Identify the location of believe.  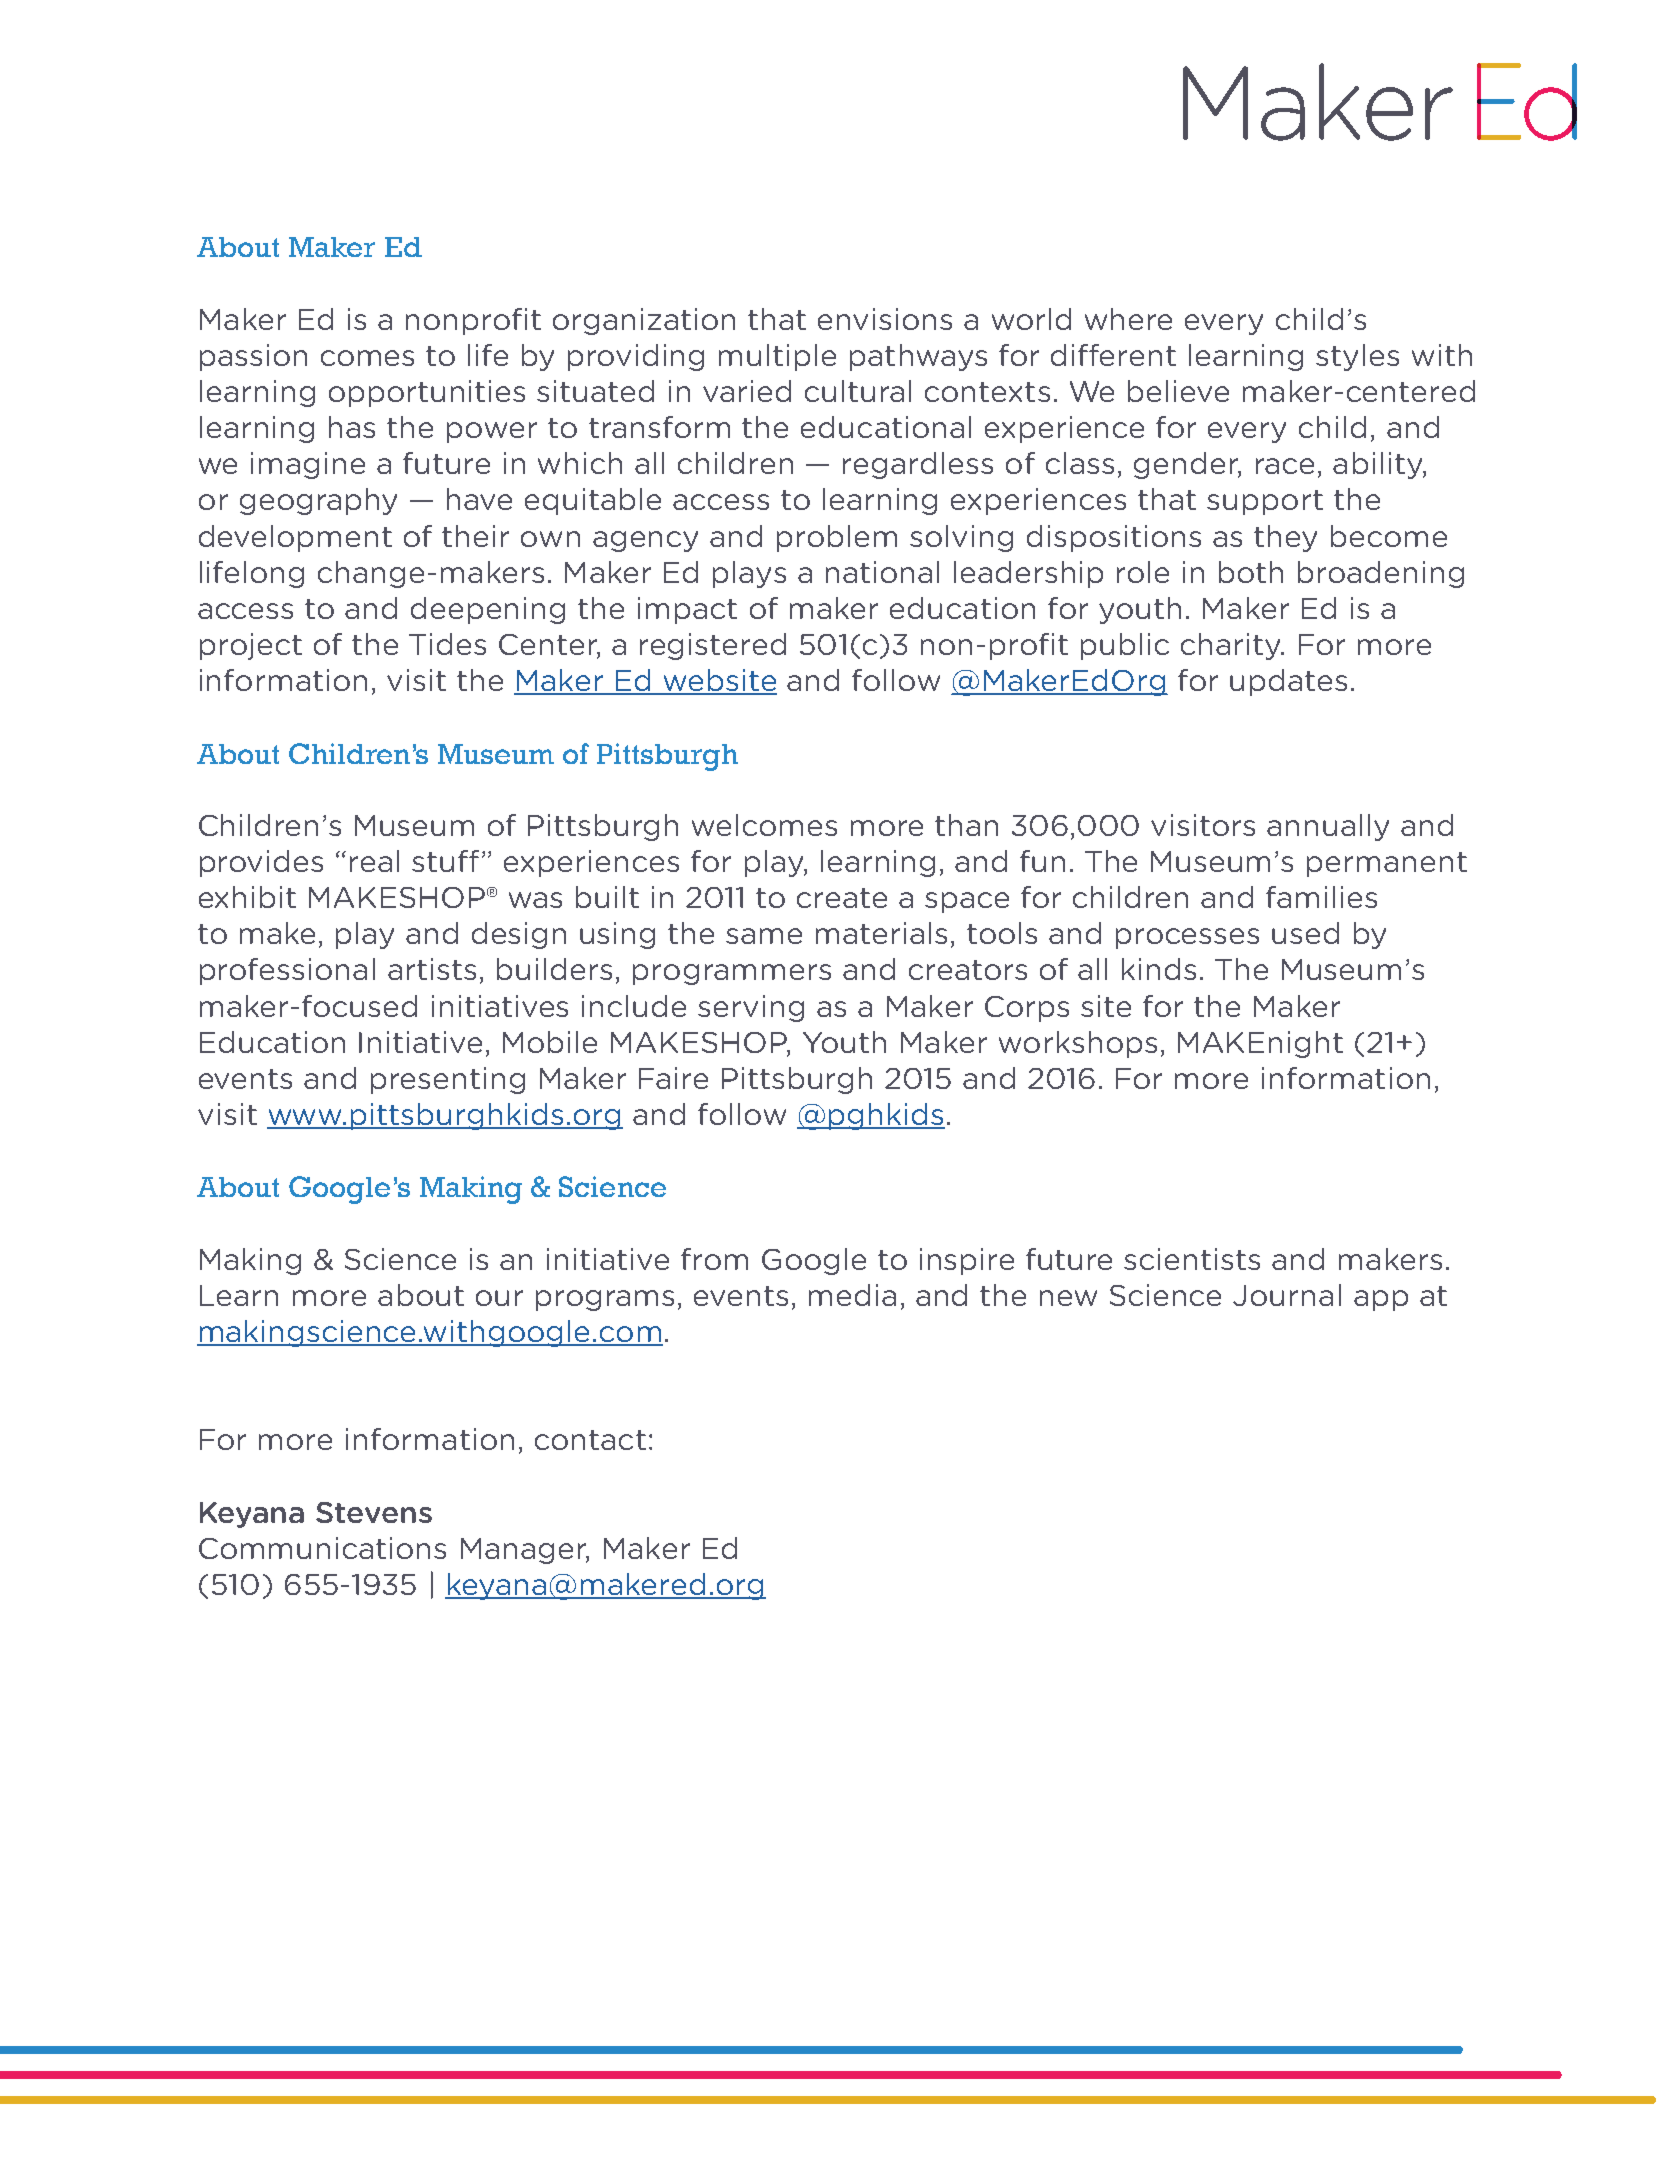
(1178, 391).
